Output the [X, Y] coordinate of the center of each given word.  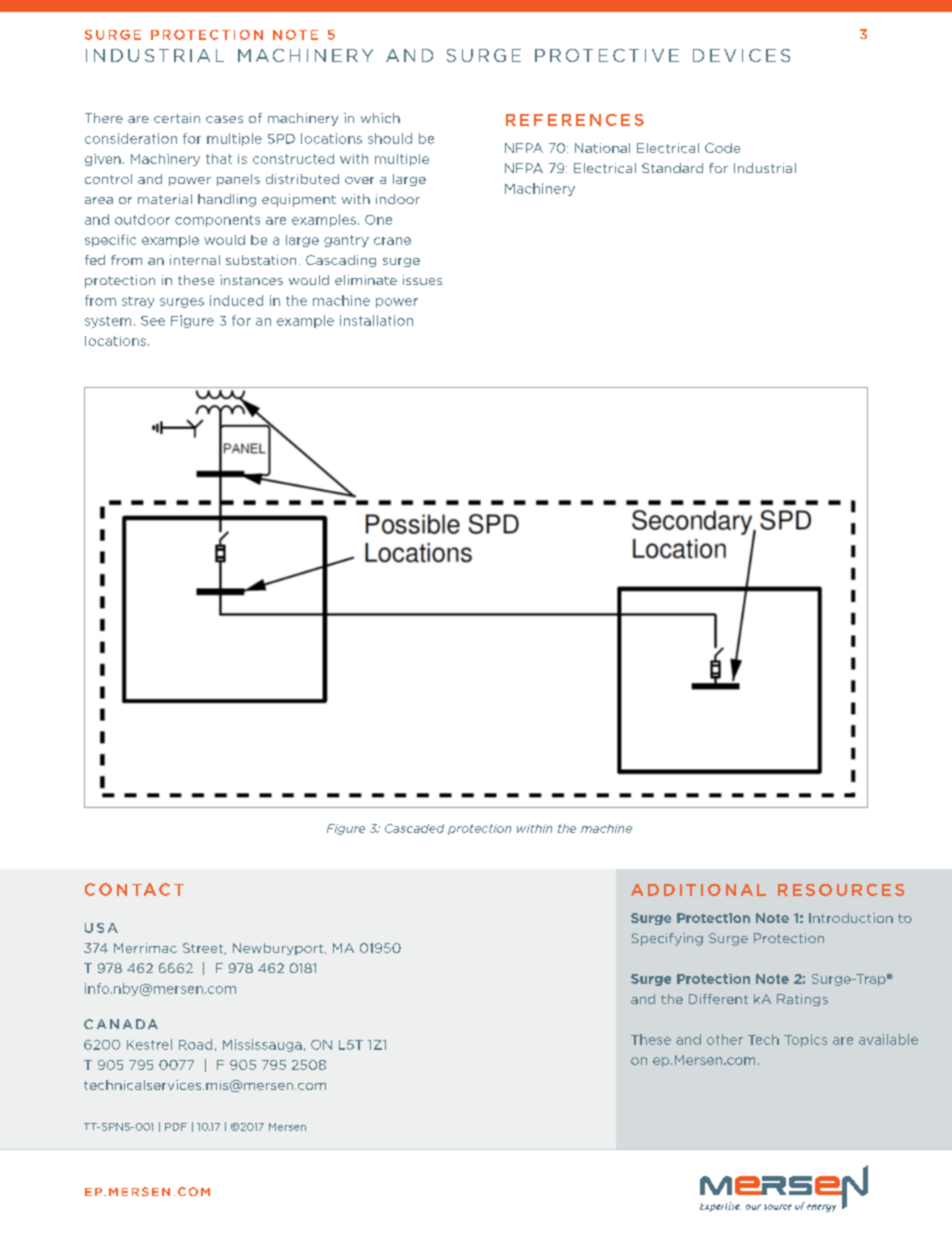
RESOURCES [841, 890]
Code [722, 148]
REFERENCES [575, 120]
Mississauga [262, 1045]
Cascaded [414, 828]
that [219, 159]
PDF [176, 1127]
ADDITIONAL [698, 890]
